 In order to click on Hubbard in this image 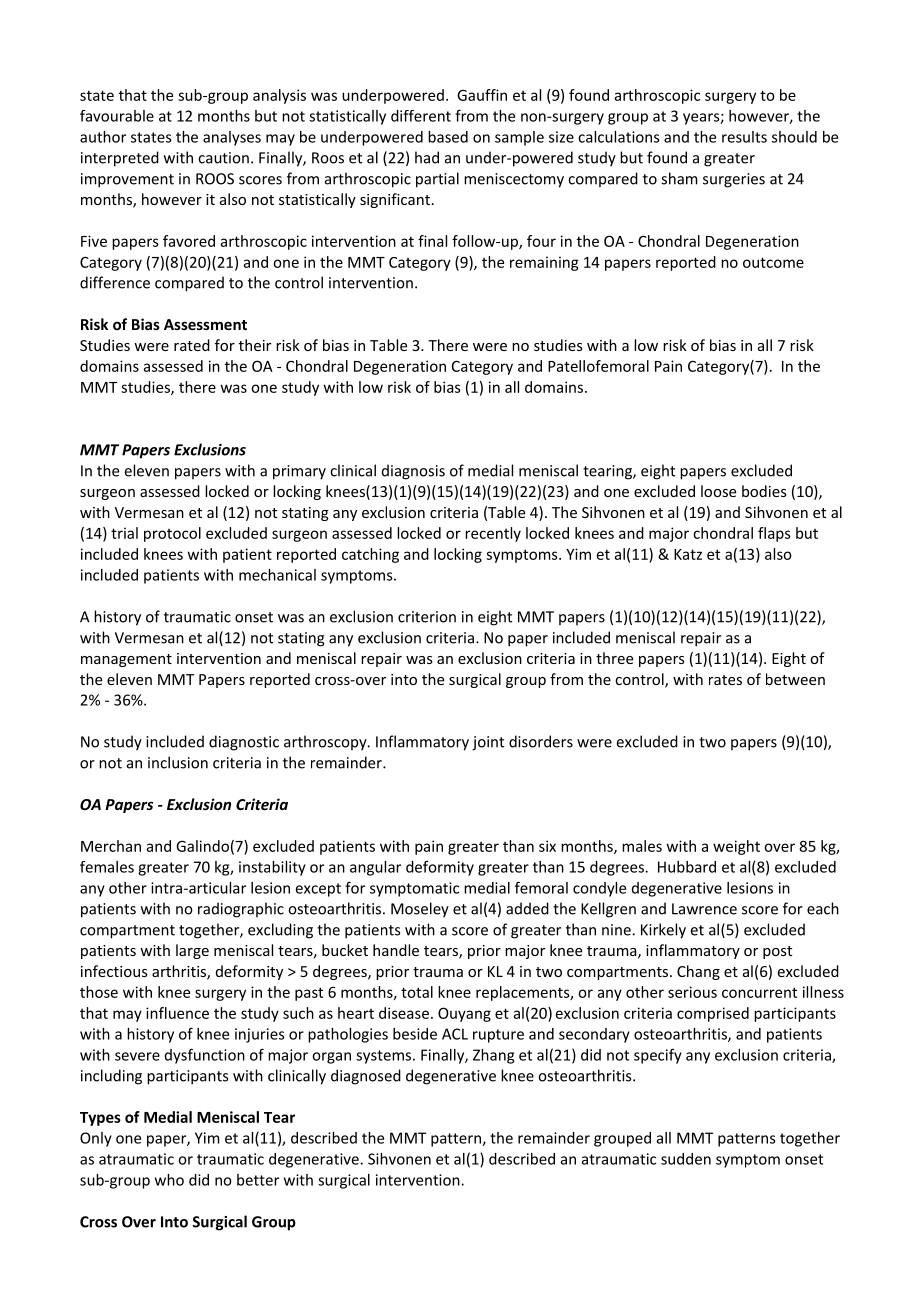, I will do `click(687, 867)`.
